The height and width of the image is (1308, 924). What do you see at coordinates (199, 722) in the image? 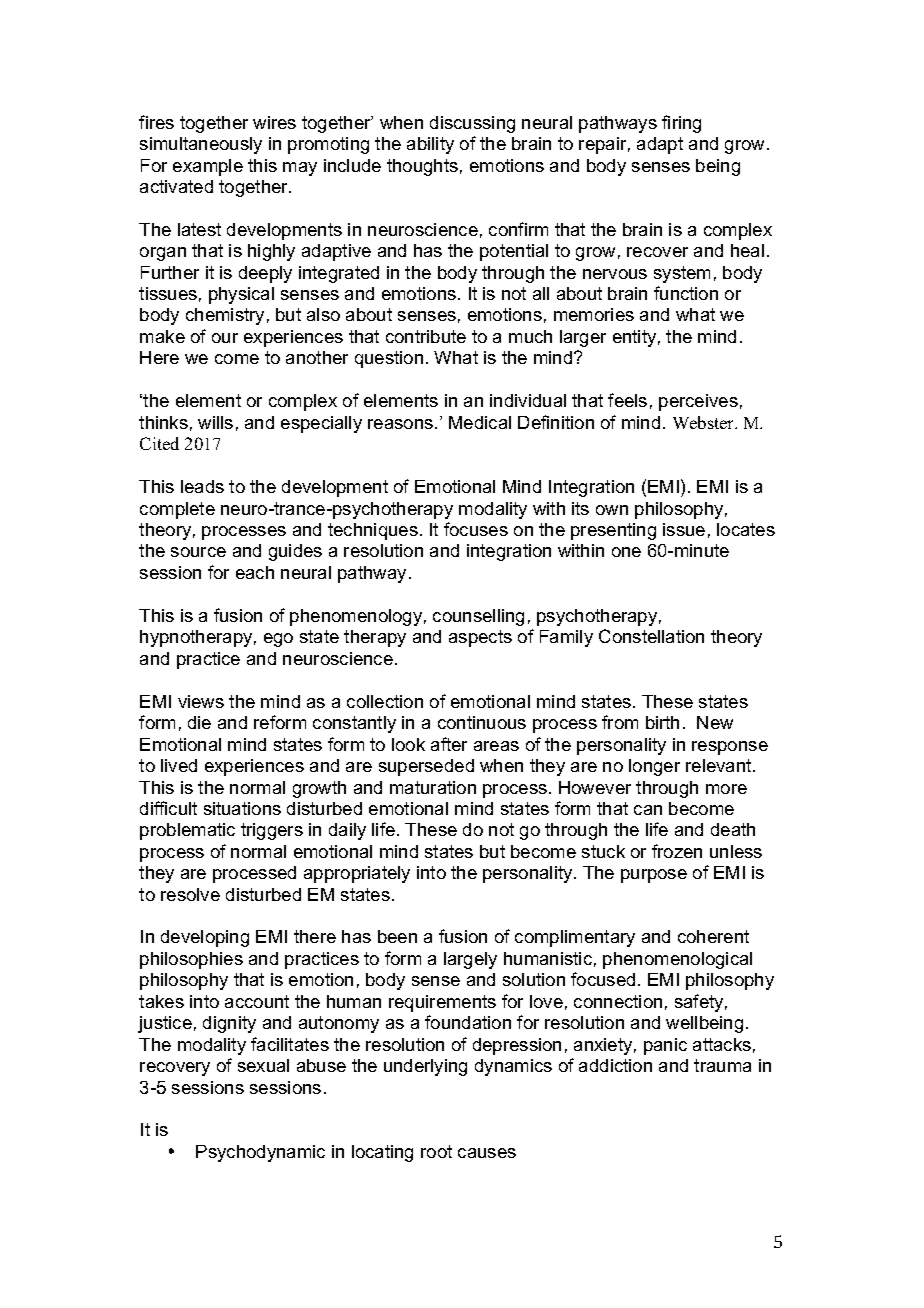
I see `die` at bounding box center [199, 722].
